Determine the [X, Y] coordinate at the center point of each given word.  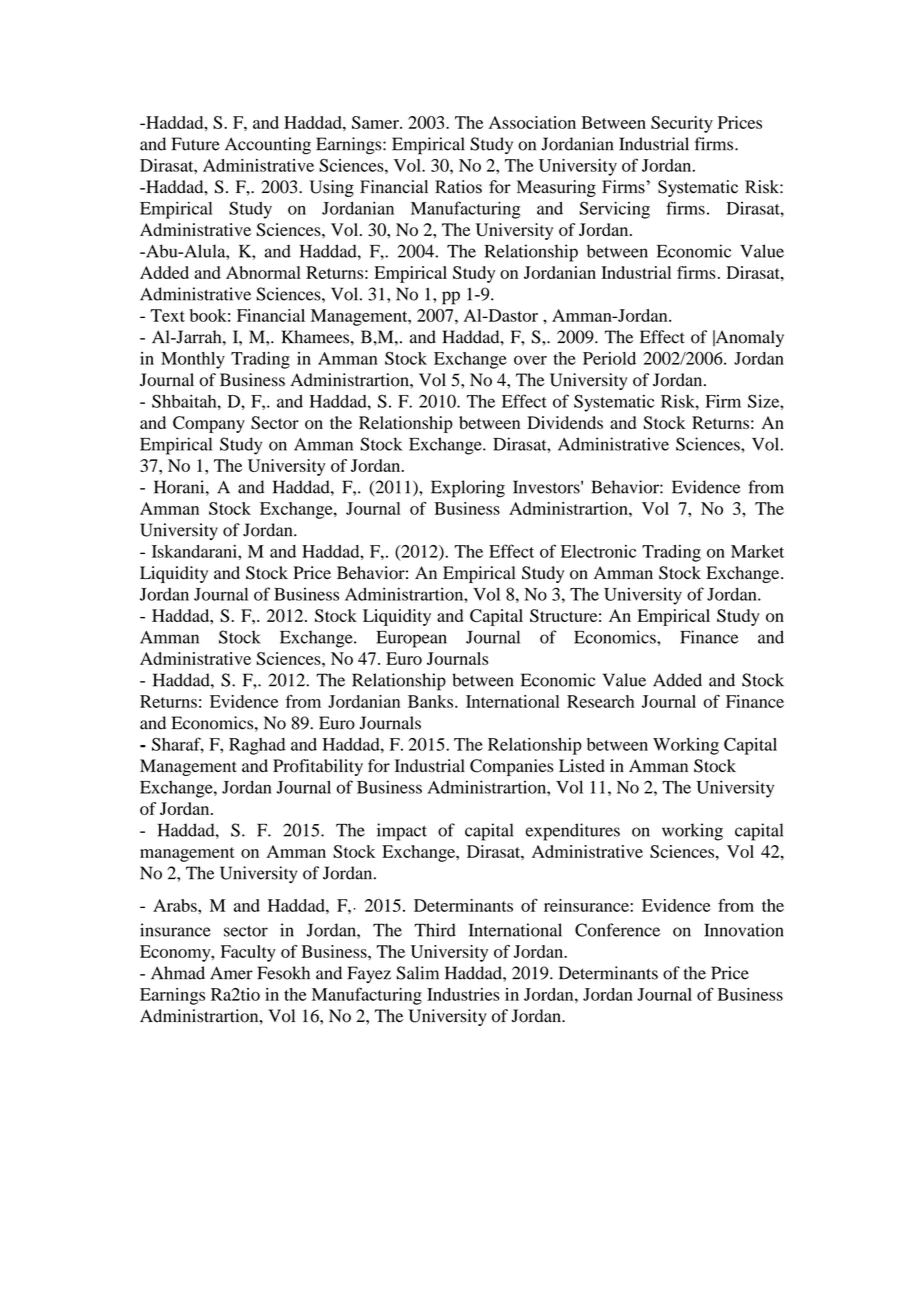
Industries [463, 994]
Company [209, 424]
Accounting [268, 146]
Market [757, 551]
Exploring [468, 489]
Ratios [458, 187]
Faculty [248, 953]
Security [682, 124]
